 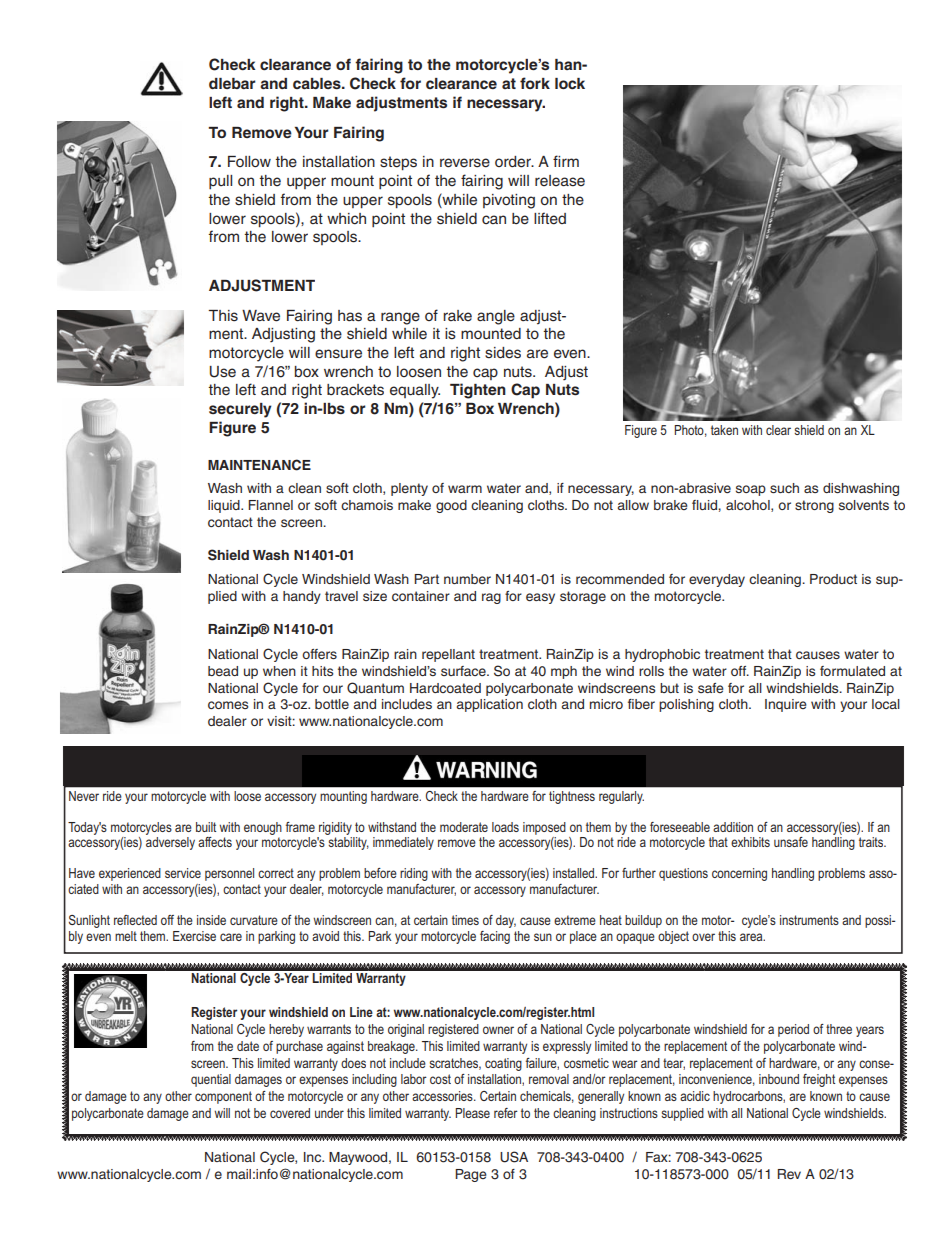 What do you see at coordinates (228, 705) in the screenshot?
I see `comes` at bounding box center [228, 705].
